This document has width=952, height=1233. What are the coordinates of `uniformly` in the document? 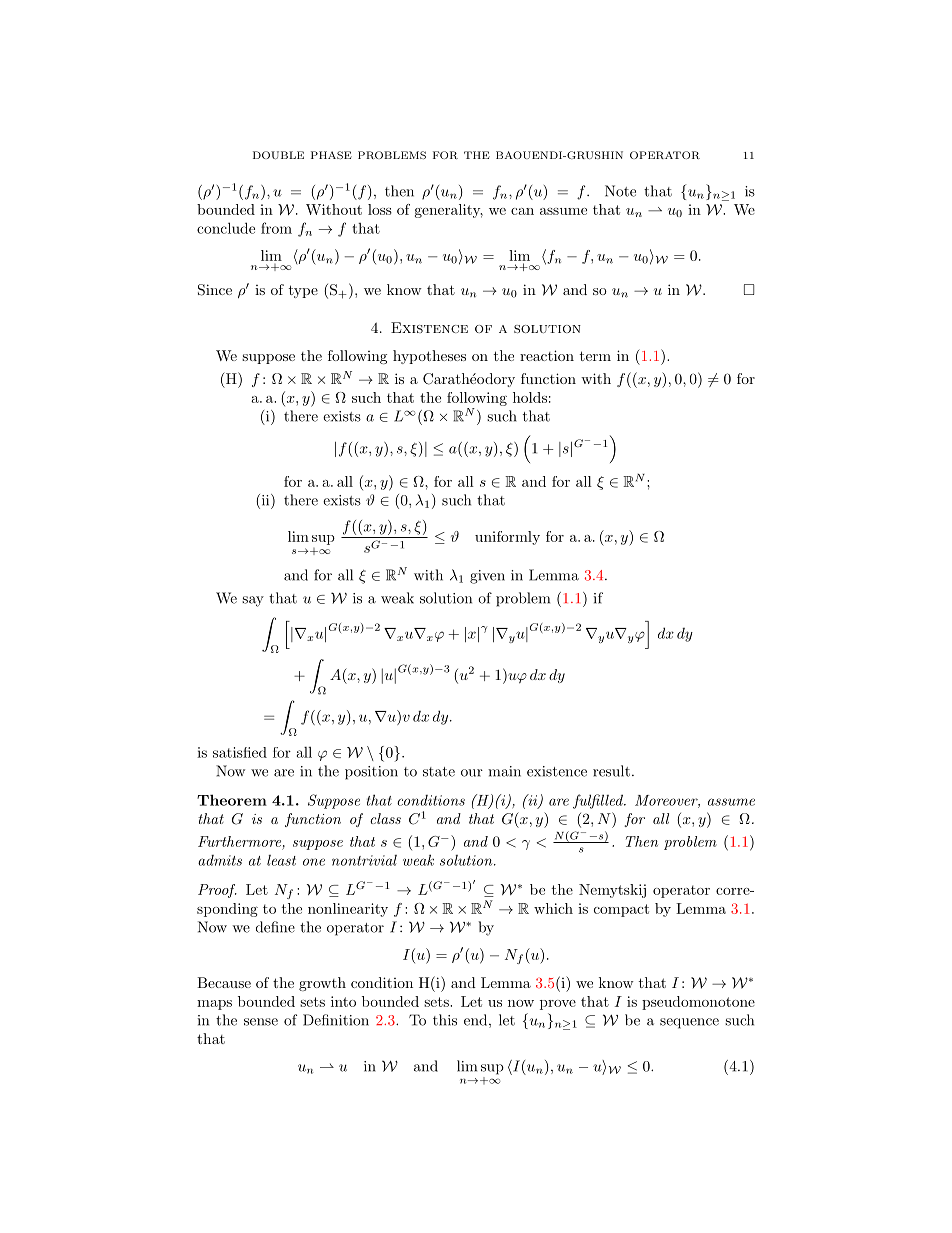 It's located at (507, 538).
